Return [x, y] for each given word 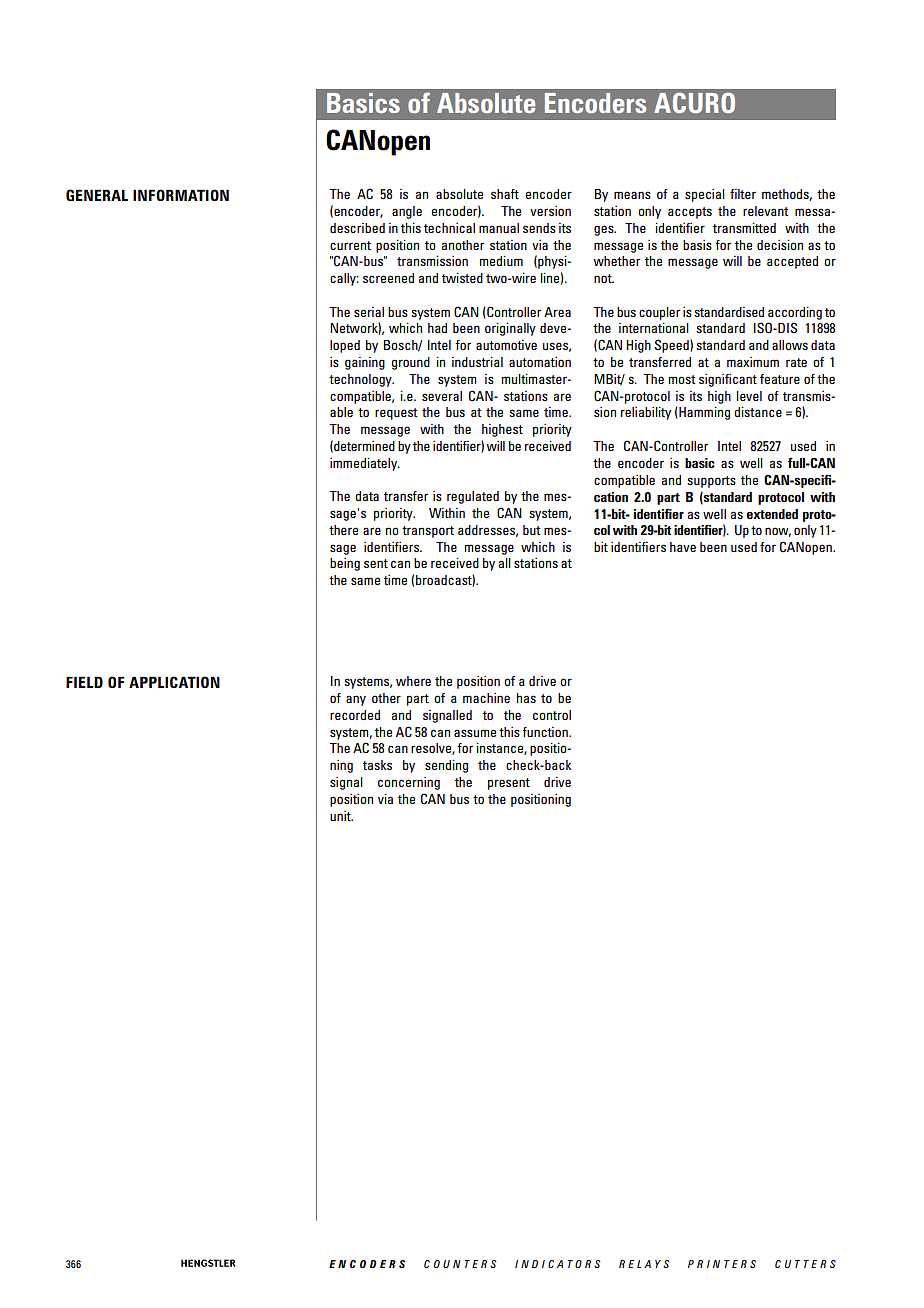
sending [446, 766]
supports [711, 482]
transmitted [744, 228]
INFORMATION [181, 195]
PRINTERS [722, 1264]
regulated [473, 497]
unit [341, 816]
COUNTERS [460, 1264]
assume [475, 733]
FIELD [84, 682]
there [343, 530]
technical [449, 228]
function [546, 732]
